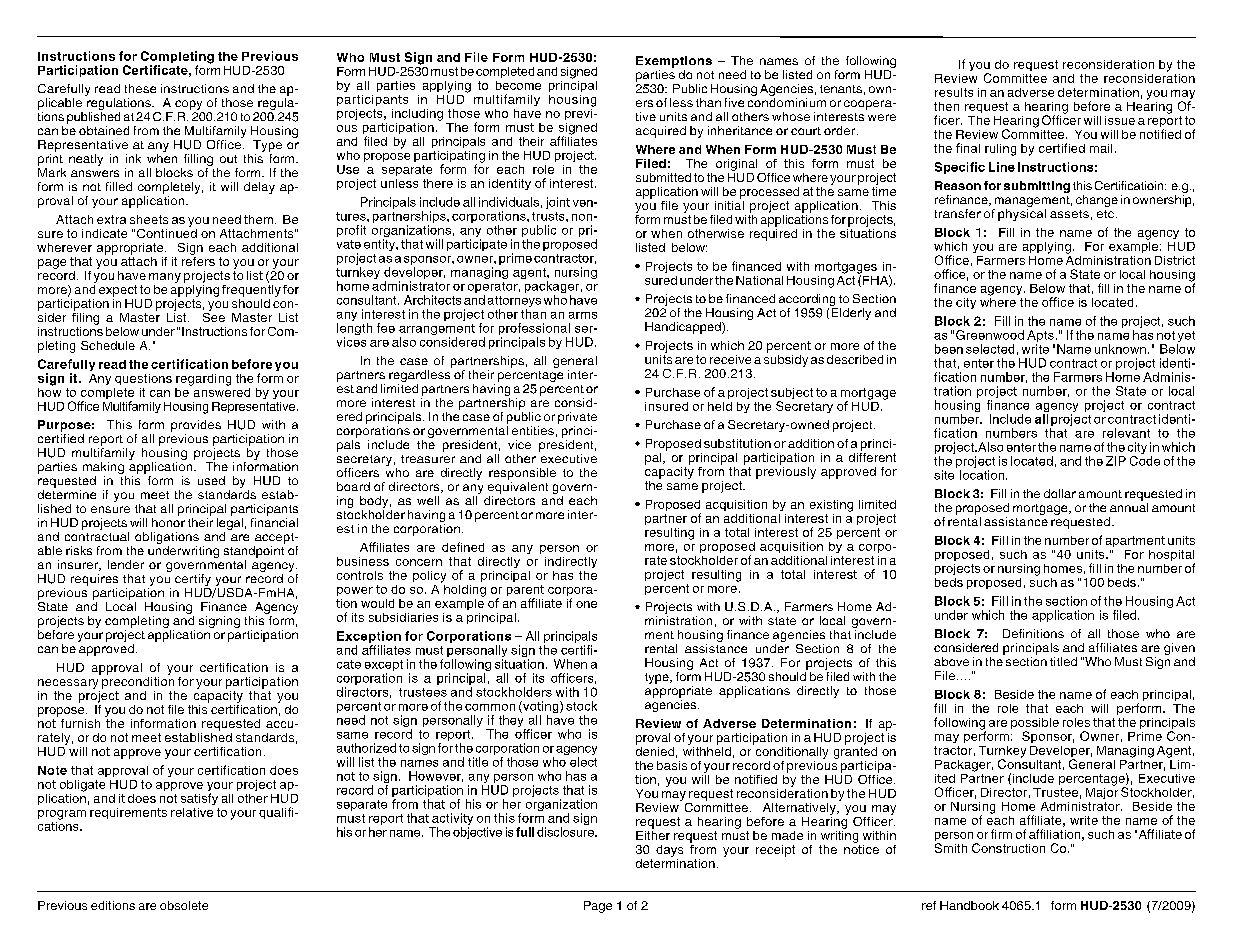  I want to click on unknown, so click(1120, 349).
